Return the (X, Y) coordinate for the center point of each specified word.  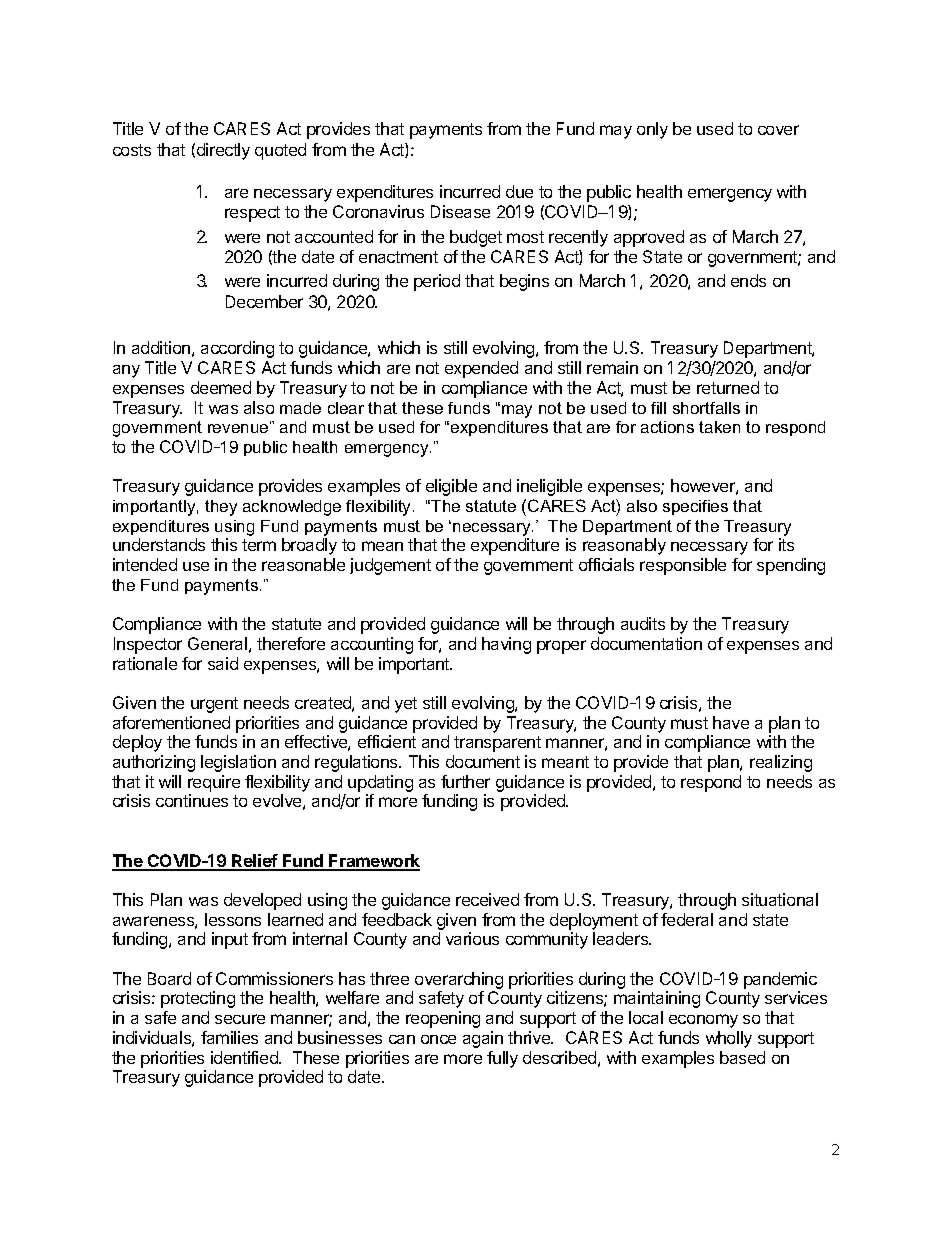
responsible (683, 566)
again (483, 1039)
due (519, 191)
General (217, 643)
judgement (390, 566)
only (652, 130)
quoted (280, 151)
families (229, 1037)
